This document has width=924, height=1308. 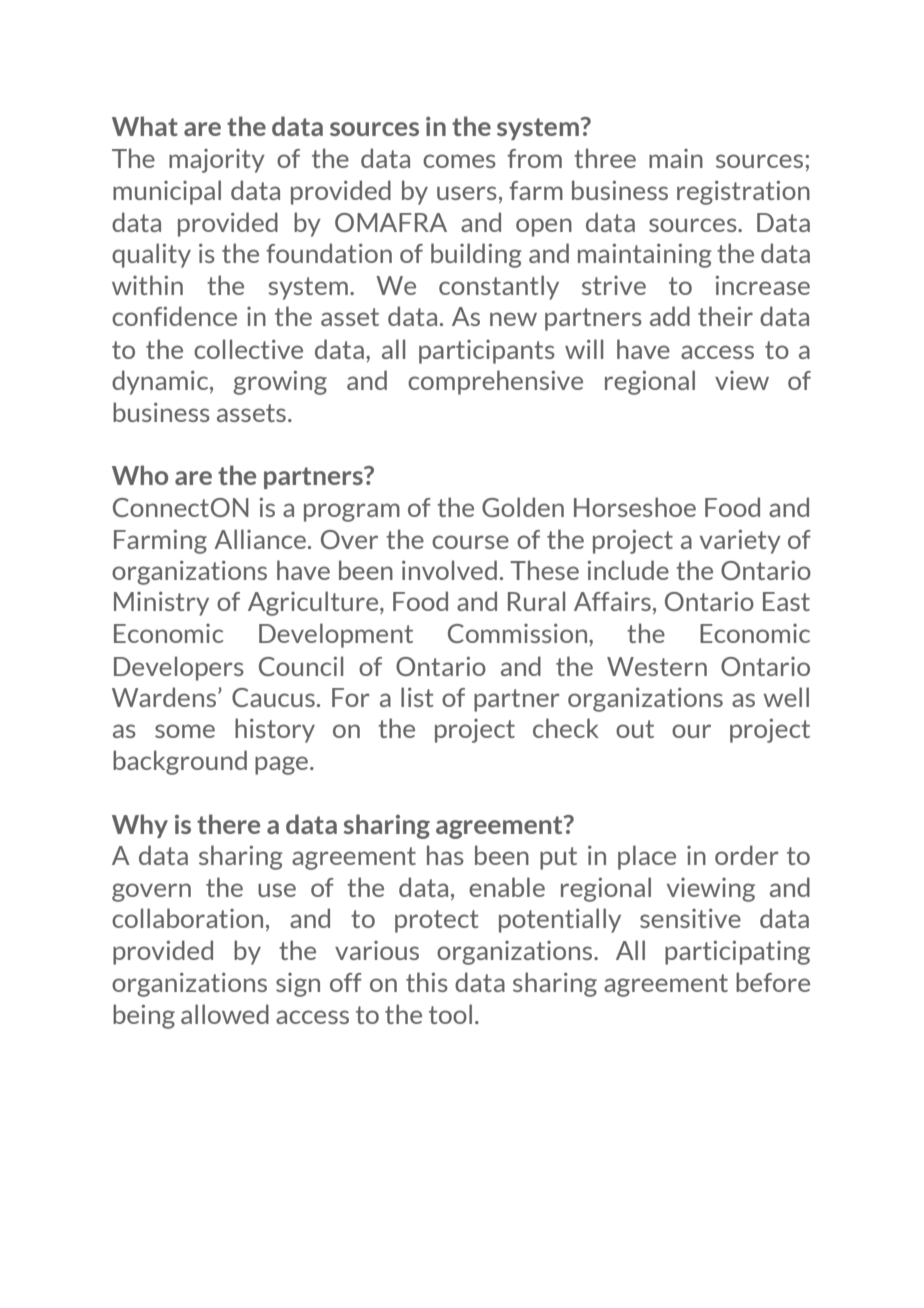 What do you see at coordinates (459, 161) in the document?
I see `comes` at bounding box center [459, 161].
